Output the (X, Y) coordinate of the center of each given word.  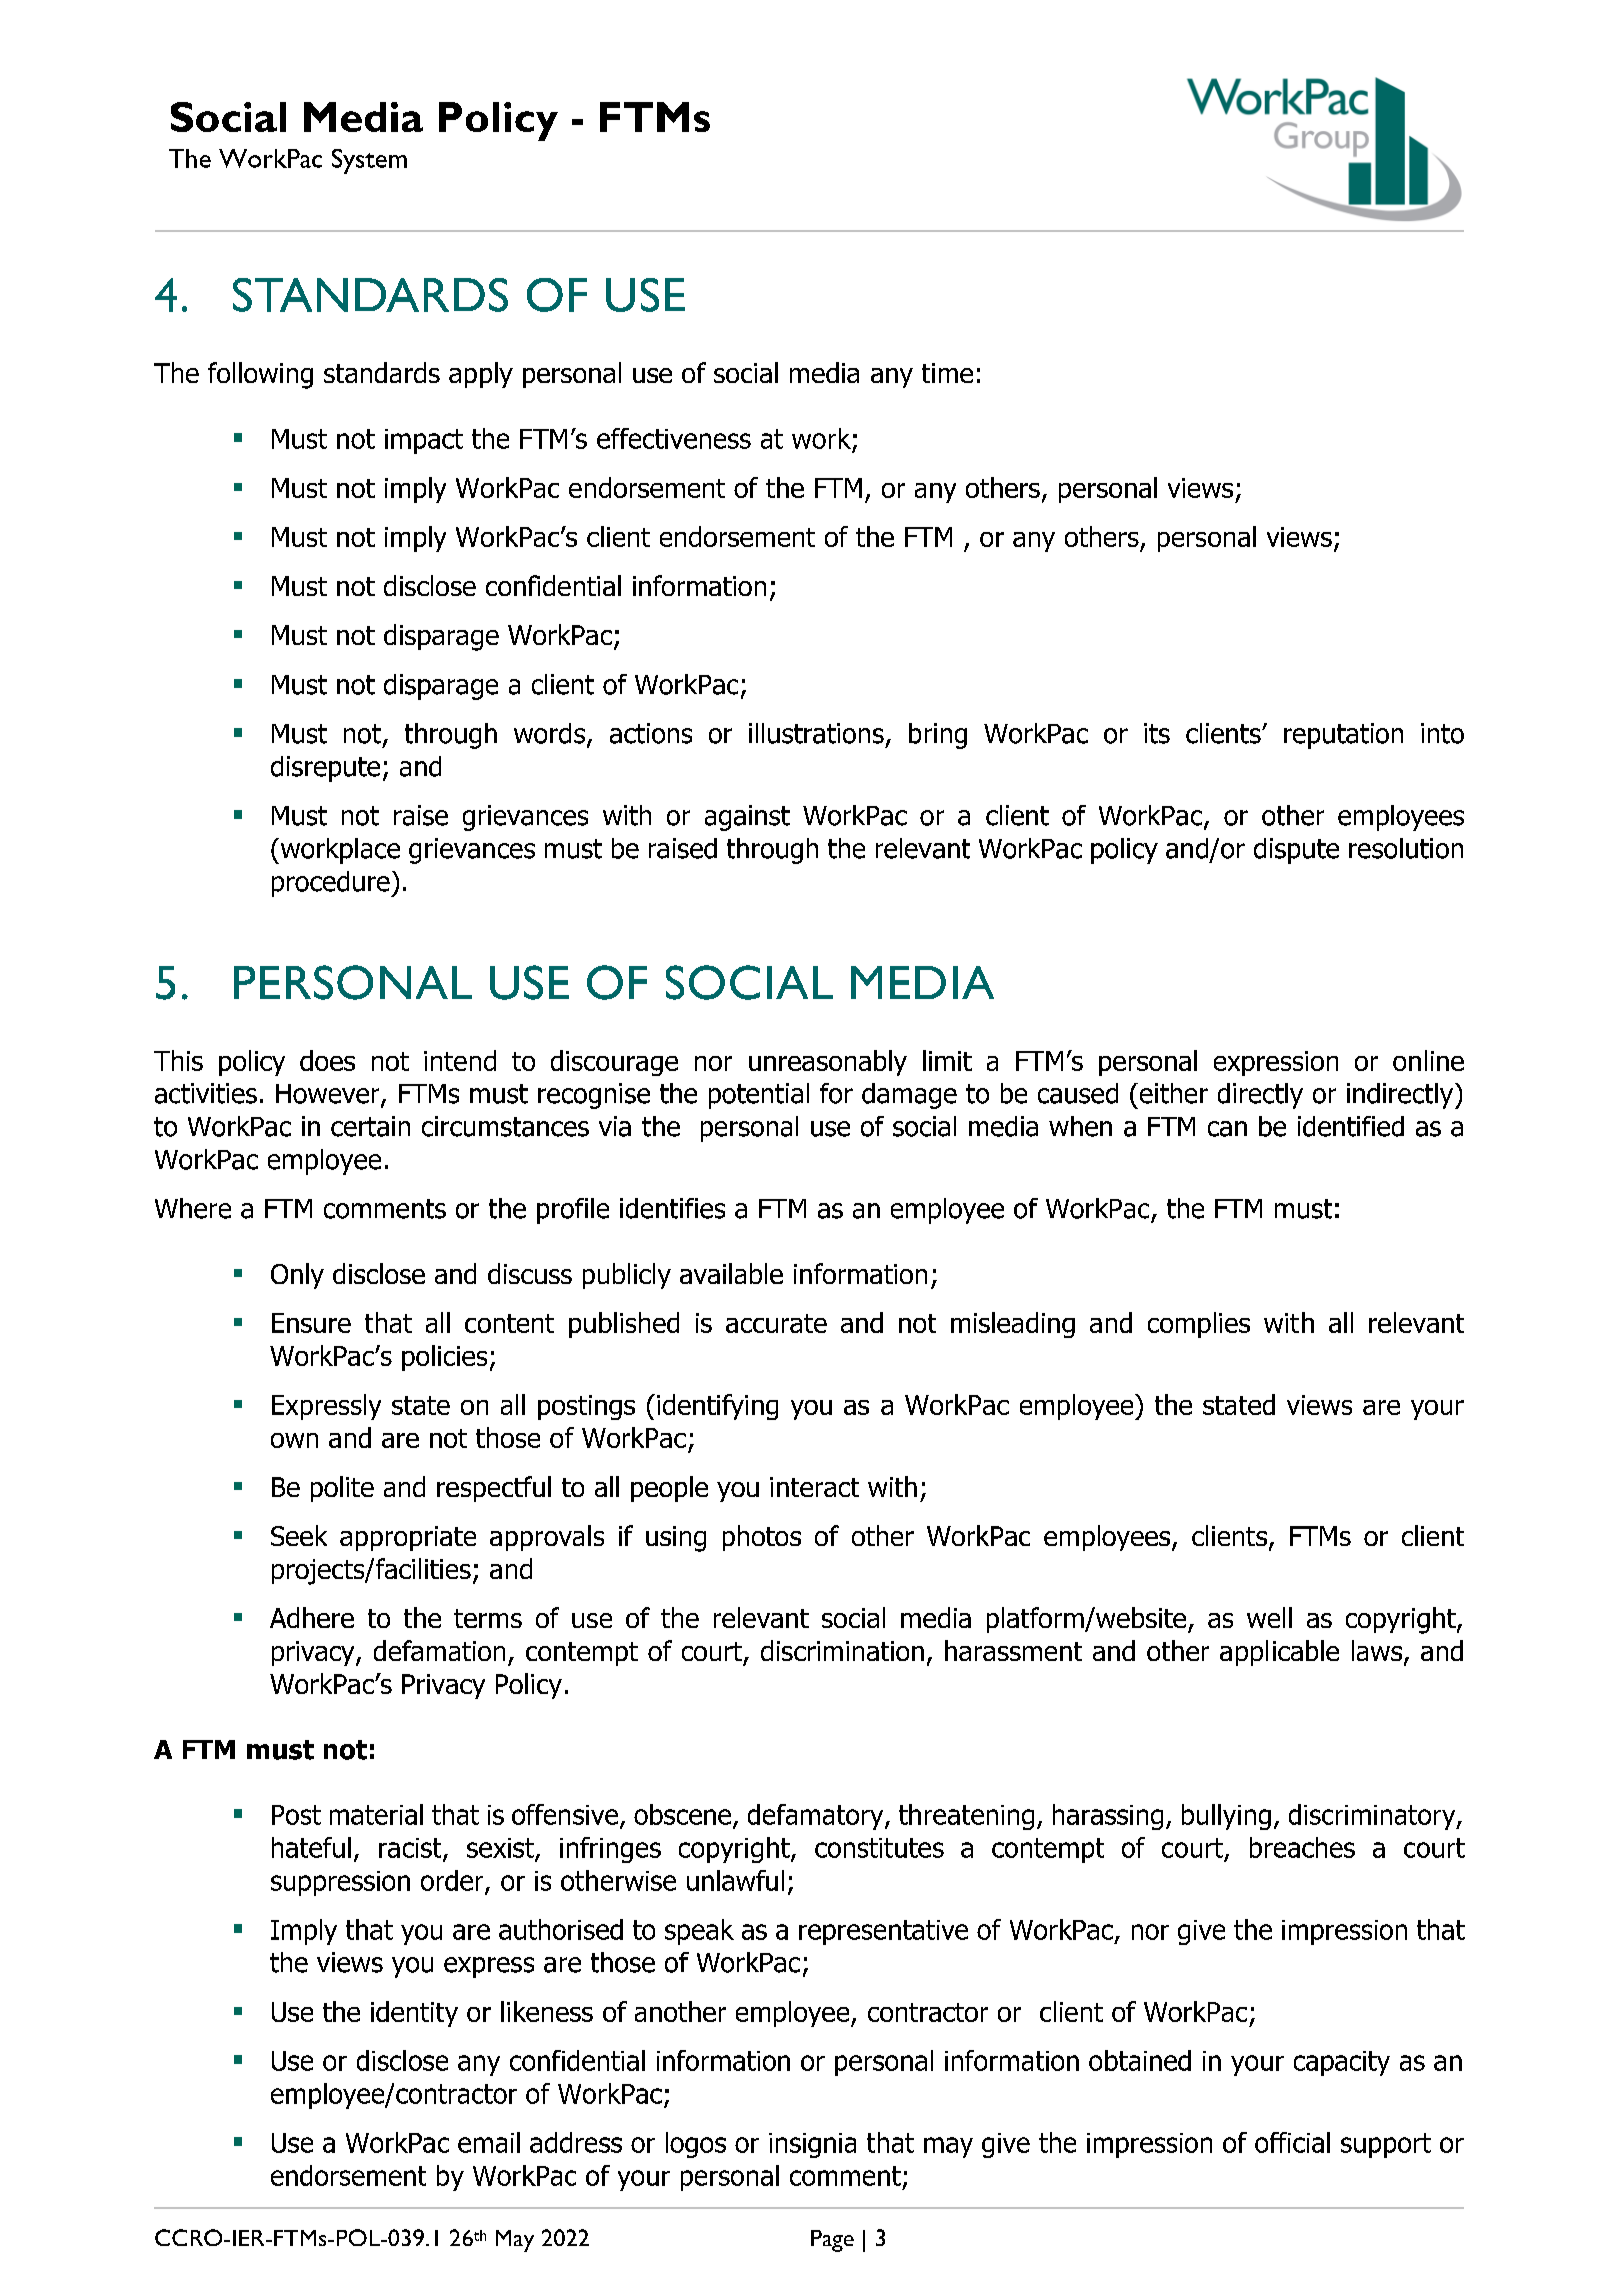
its (1157, 733)
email (489, 2142)
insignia (812, 2145)
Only (297, 1276)
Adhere (312, 1617)
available (731, 1273)
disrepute (325, 769)
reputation (1343, 736)
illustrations (816, 733)
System (369, 161)
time (947, 373)
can (1227, 1129)
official (1292, 2142)
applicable (1279, 1653)
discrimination (842, 1650)
